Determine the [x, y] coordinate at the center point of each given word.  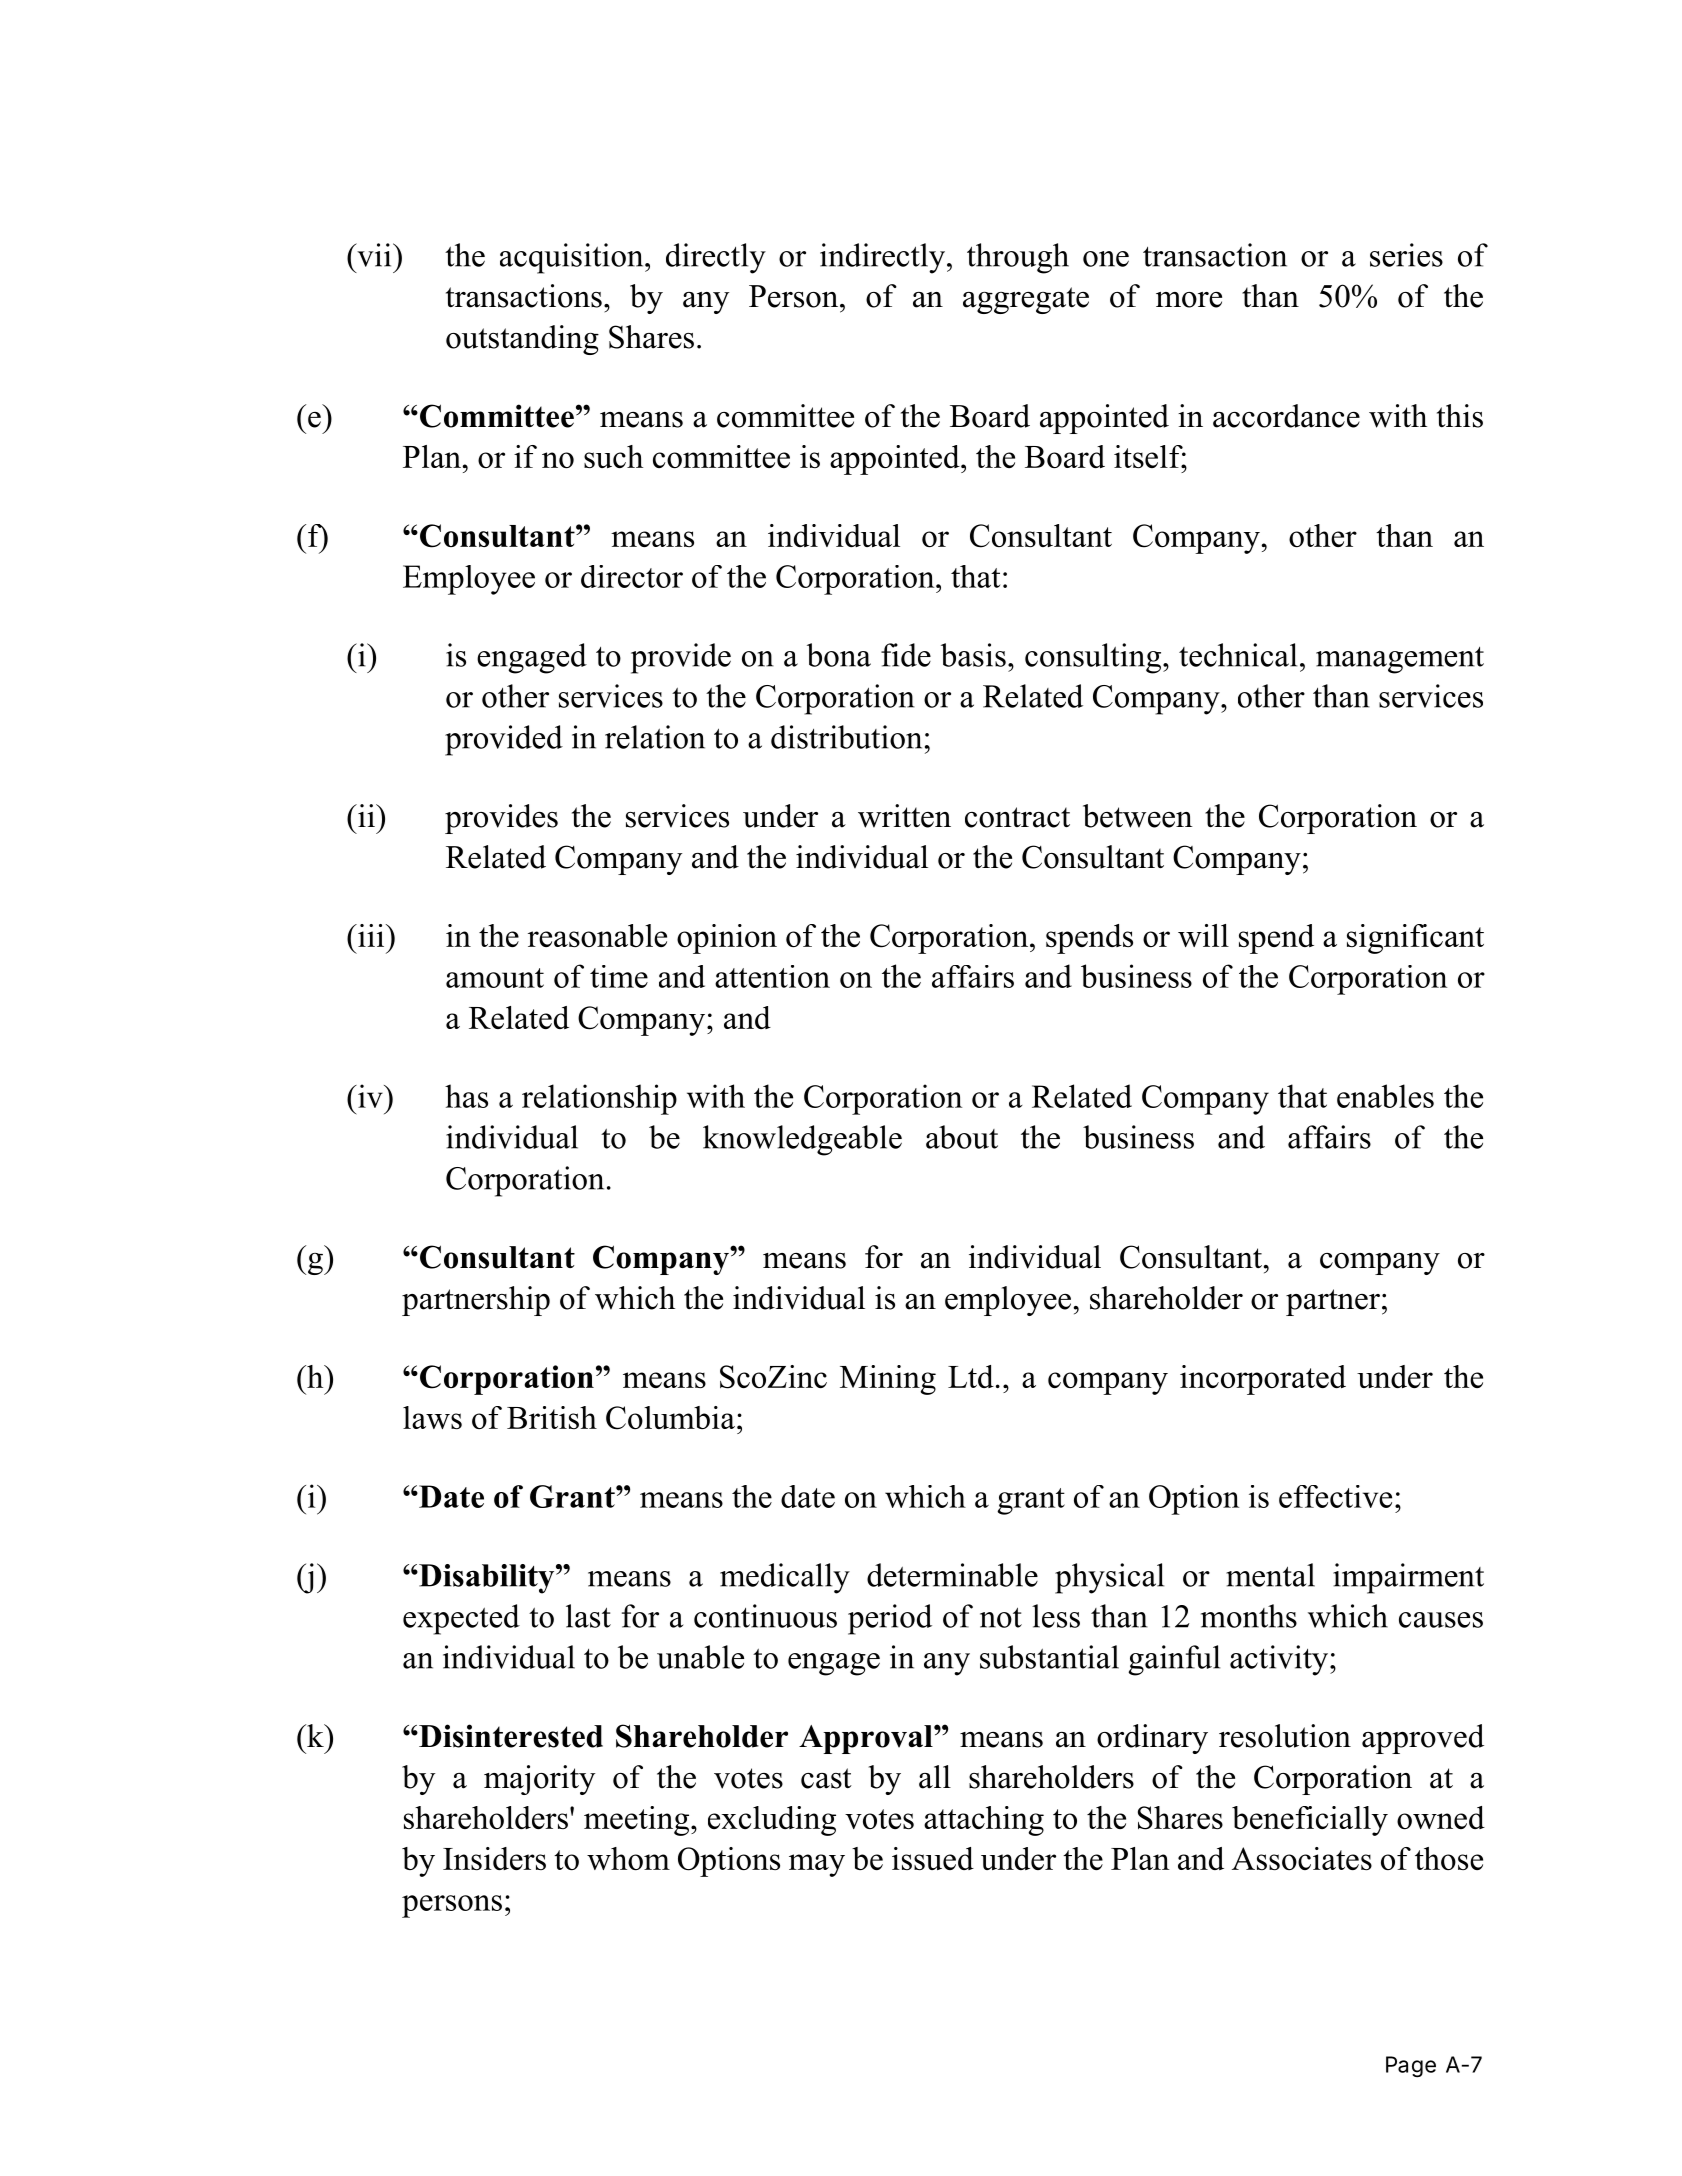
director [632, 576]
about [962, 1137]
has [466, 1096]
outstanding [522, 340]
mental [1270, 1575]
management [1400, 660]
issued [933, 1858]
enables [1385, 1096]
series [1406, 255]
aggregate [1026, 300]
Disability [487, 1579]
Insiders [494, 1858]
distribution [846, 737]
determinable [952, 1575]
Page [1411, 2067]
